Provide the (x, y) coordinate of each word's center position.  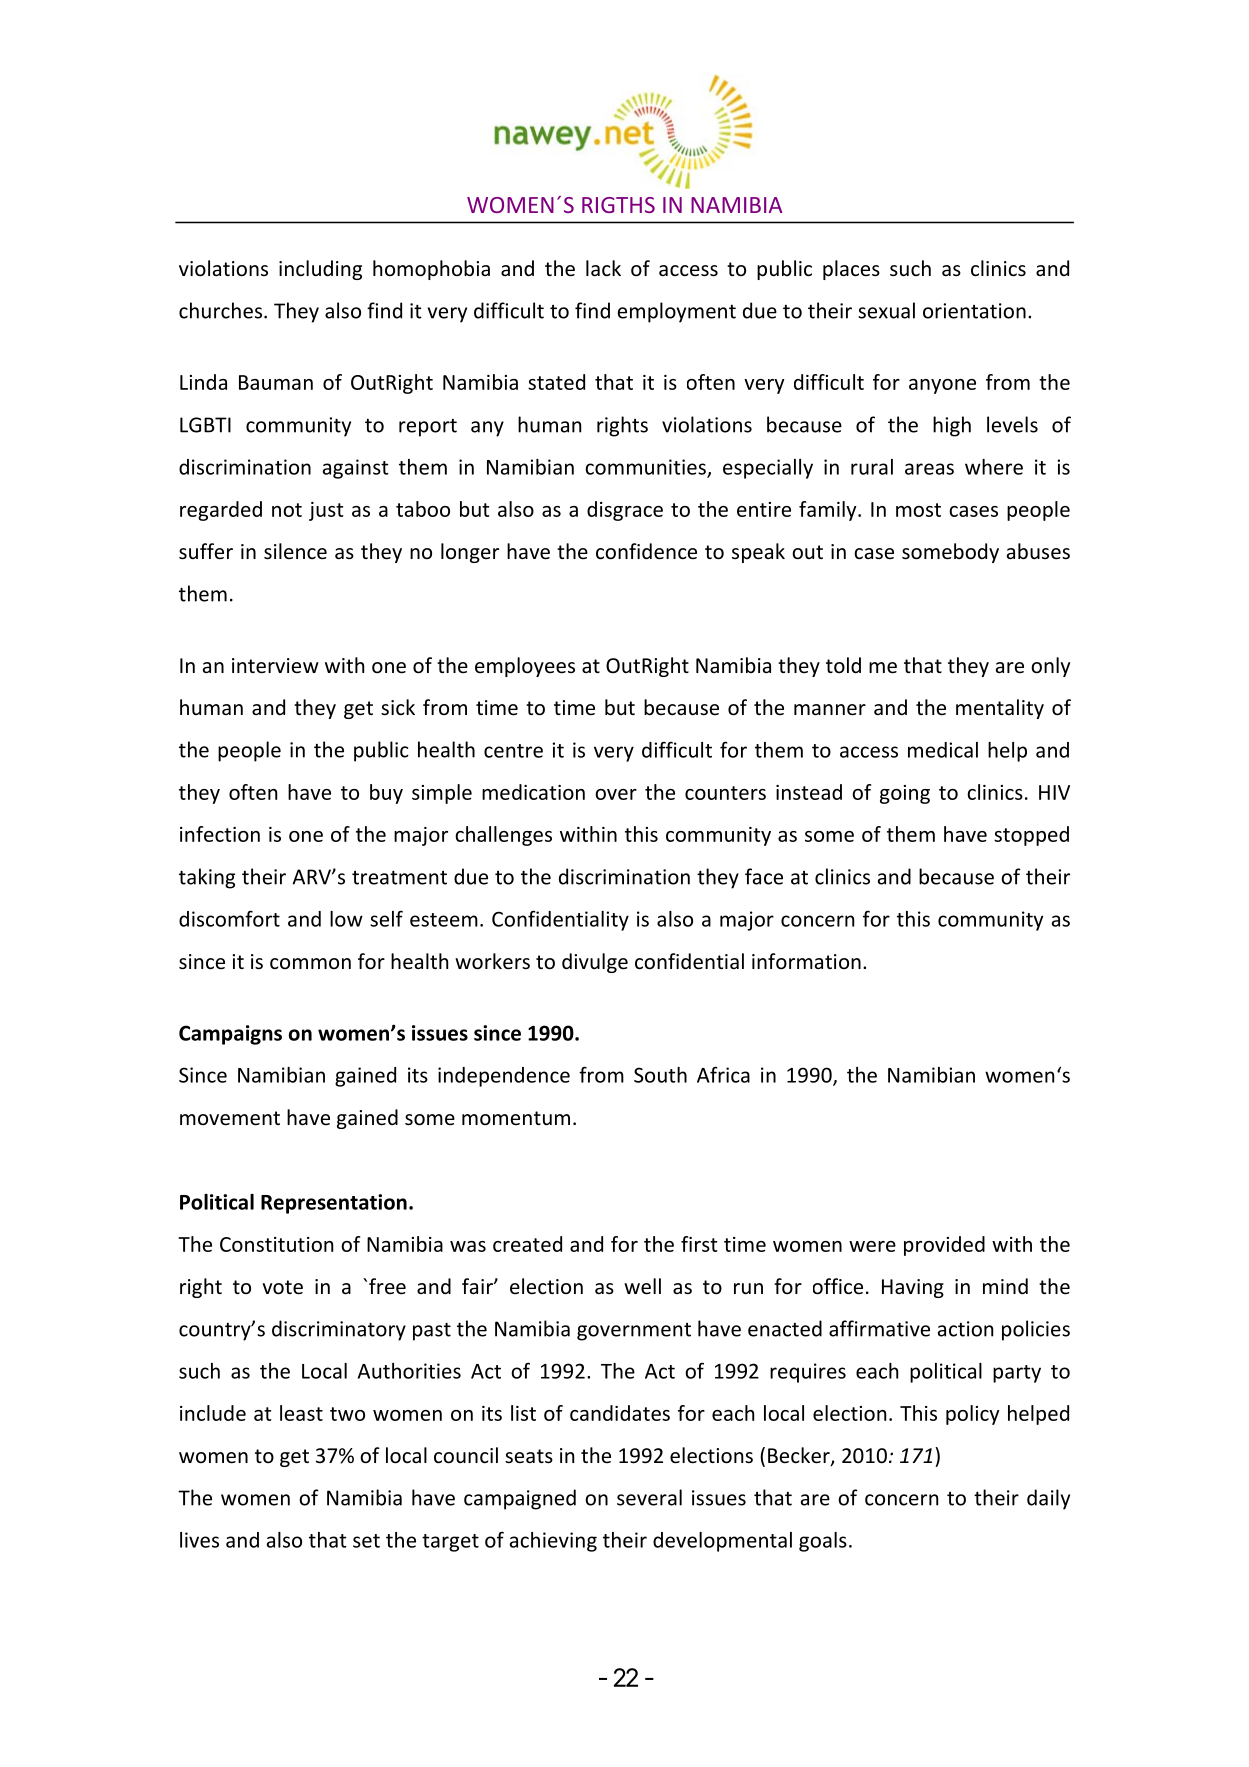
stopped (1031, 836)
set (366, 1541)
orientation (974, 311)
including (320, 270)
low (346, 919)
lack (603, 268)
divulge (595, 963)
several (649, 1497)
